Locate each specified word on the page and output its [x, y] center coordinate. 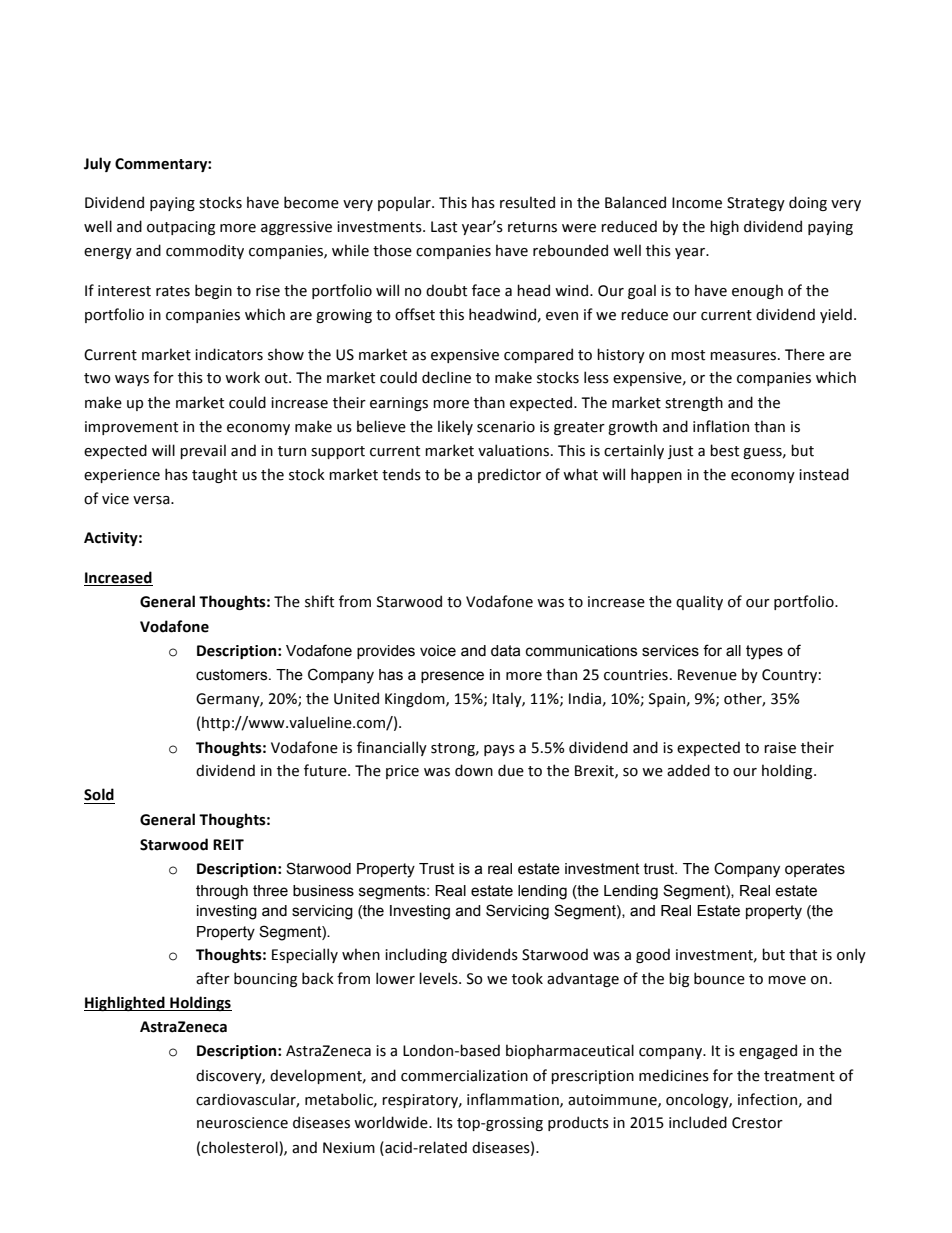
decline [446, 377]
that [803, 954]
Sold [99, 794]
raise [780, 748]
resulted [527, 202]
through [222, 892]
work [242, 377]
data [505, 651]
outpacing [181, 228]
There [805, 354]
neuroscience [242, 1123]
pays [499, 750]
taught [214, 475]
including [416, 955]
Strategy [756, 204]
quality [699, 602]
